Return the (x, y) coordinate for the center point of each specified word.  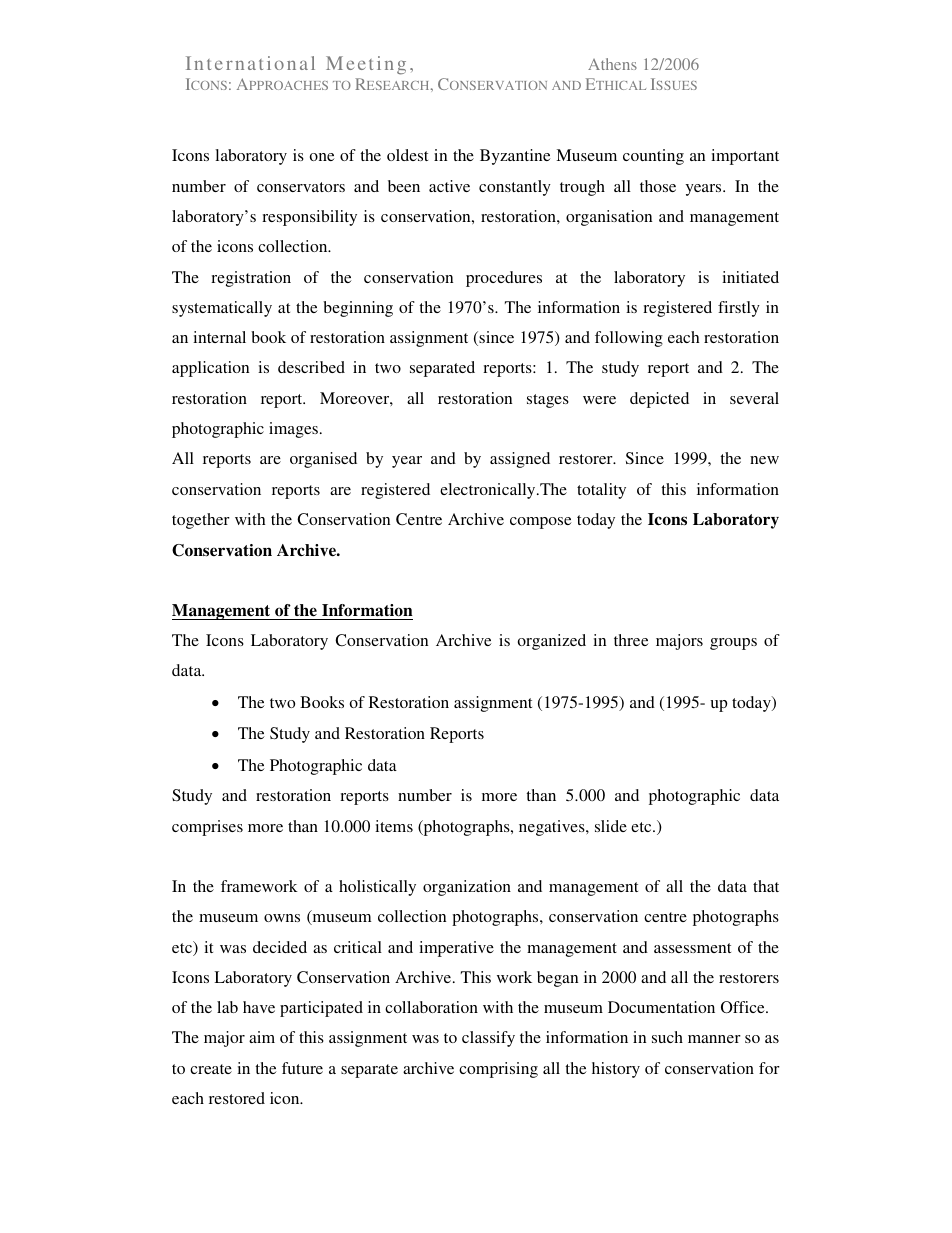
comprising (498, 1070)
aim (262, 1037)
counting (653, 157)
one (322, 157)
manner (714, 1039)
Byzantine (515, 157)
